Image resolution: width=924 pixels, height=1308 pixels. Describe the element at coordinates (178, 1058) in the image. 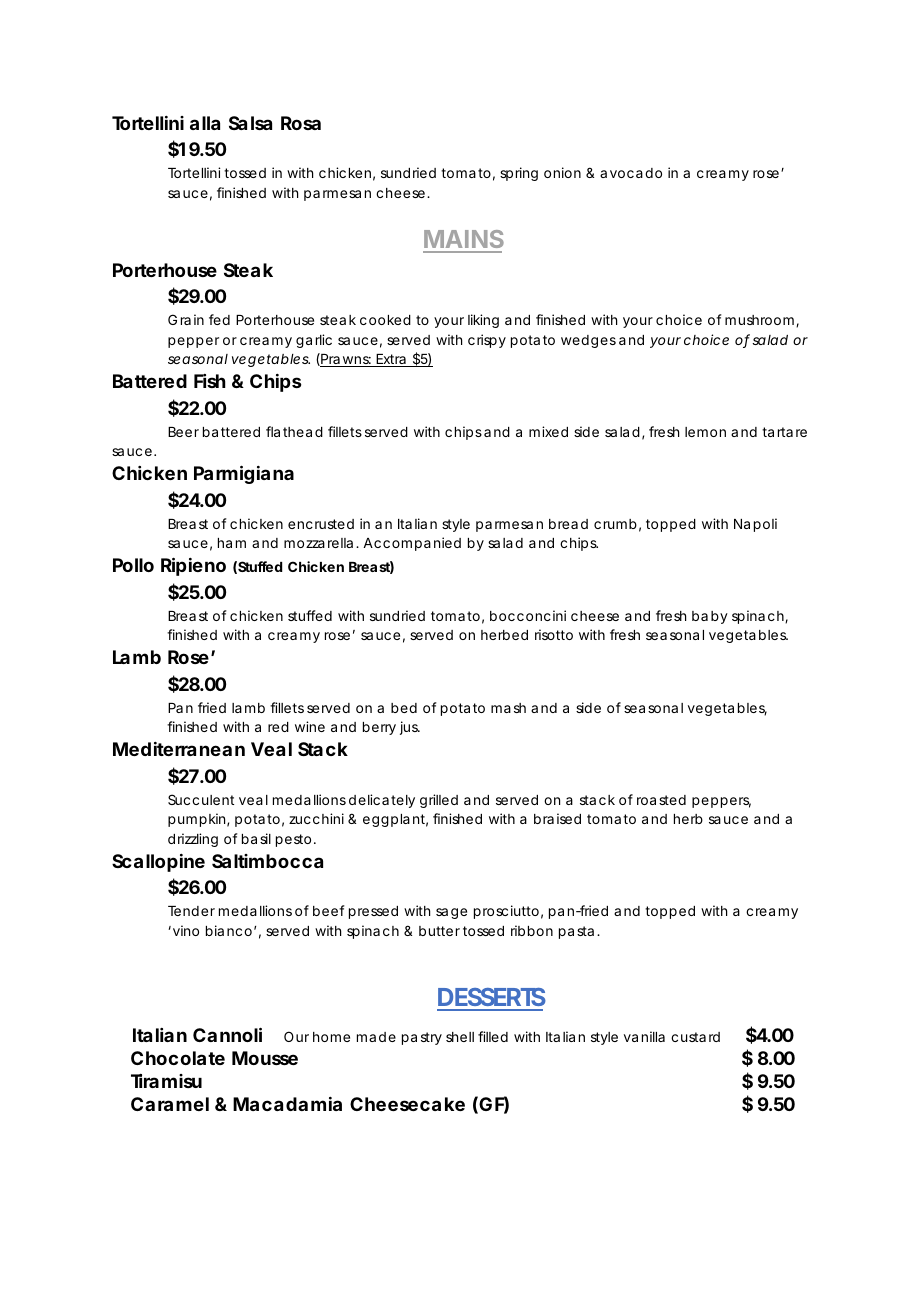

I see `Chocolate` at that location.
